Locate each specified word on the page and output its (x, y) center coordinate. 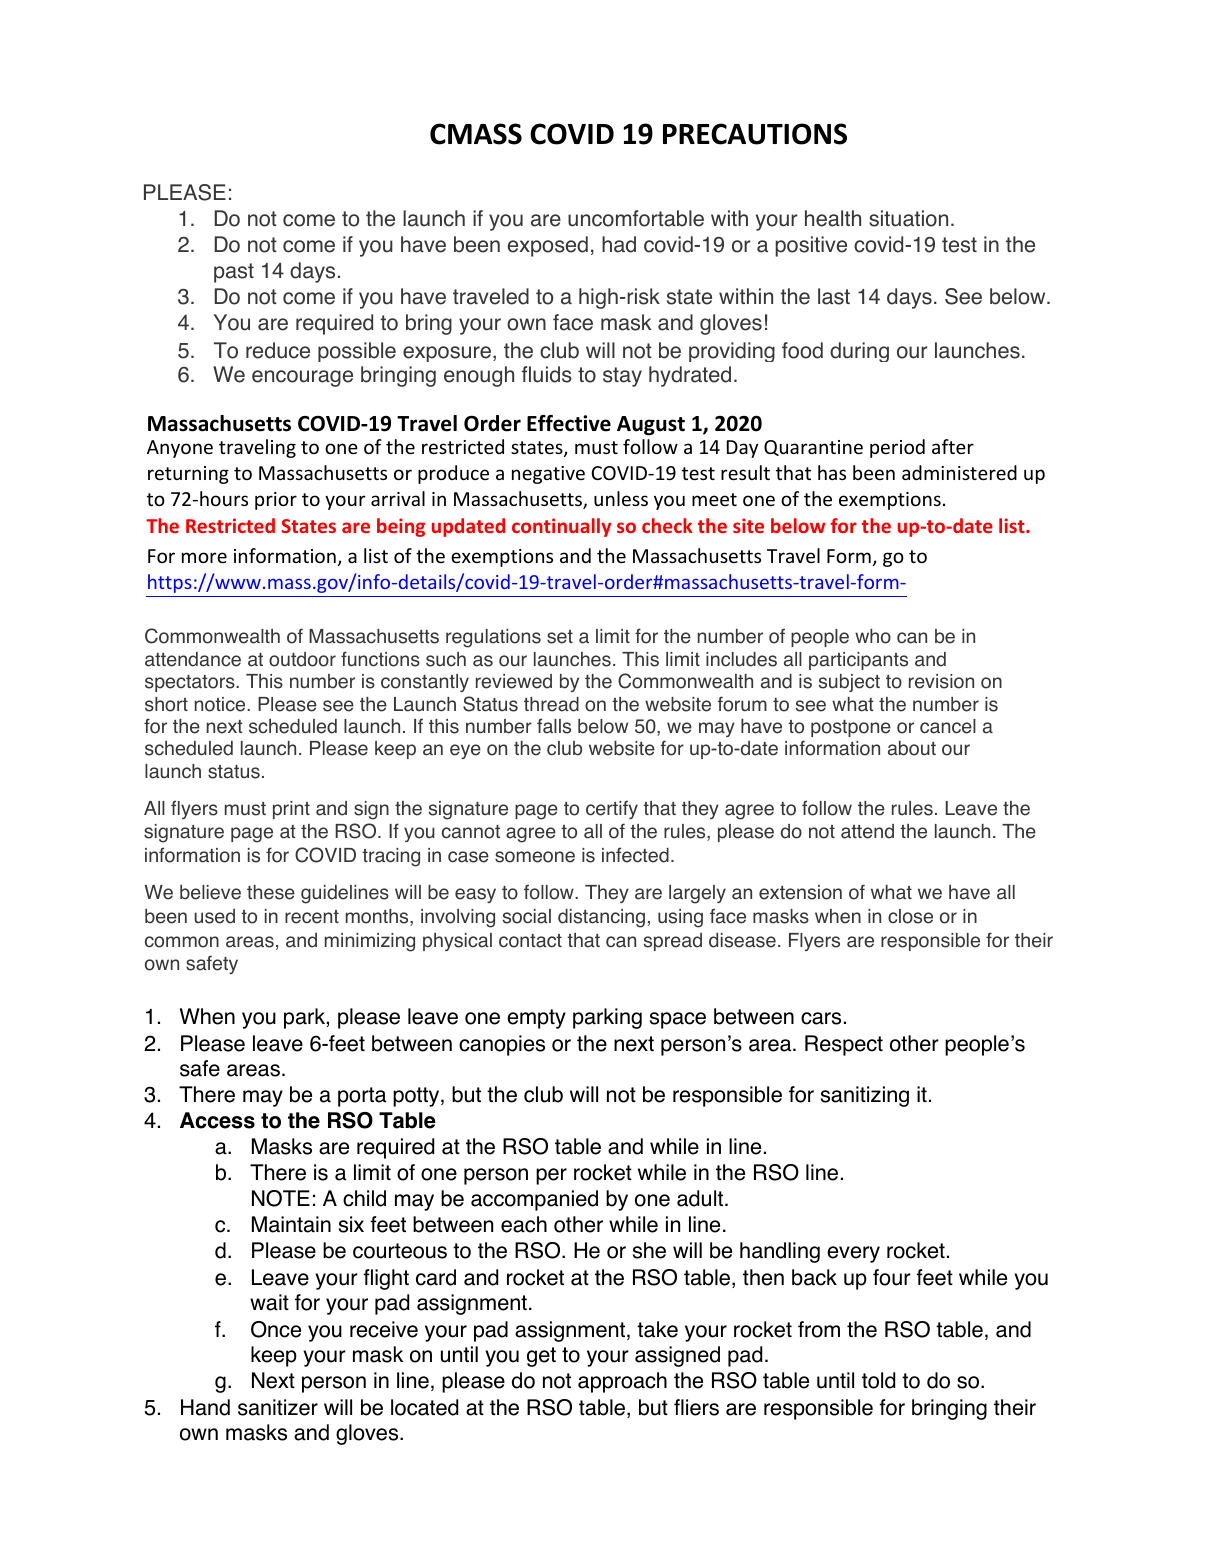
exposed (548, 246)
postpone (851, 728)
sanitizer (278, 1407)
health (833, 218)
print (291, 810)
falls (554, 726)
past (234, 273)
